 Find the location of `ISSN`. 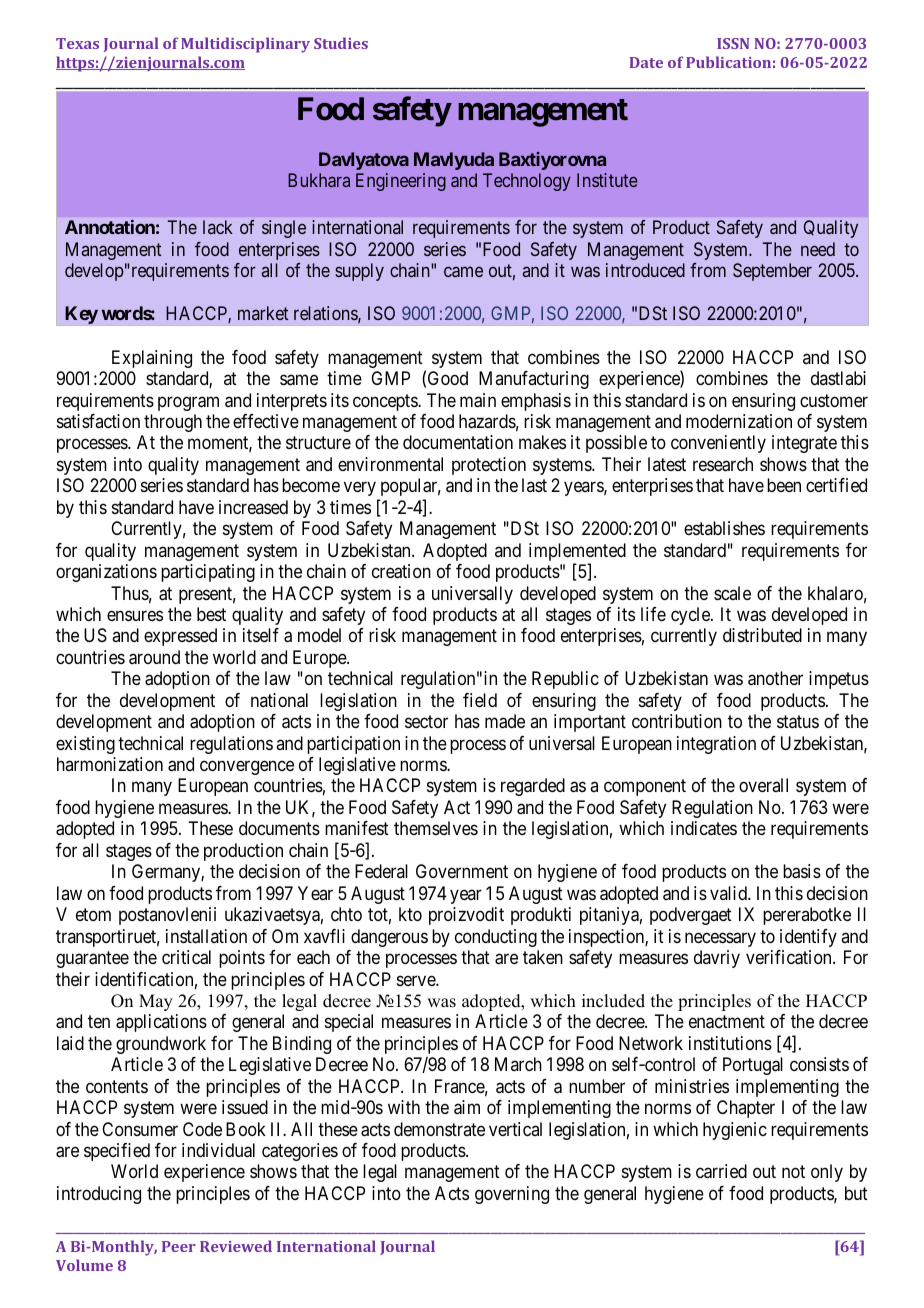

ISSN is located at coordinates (733, 43).
